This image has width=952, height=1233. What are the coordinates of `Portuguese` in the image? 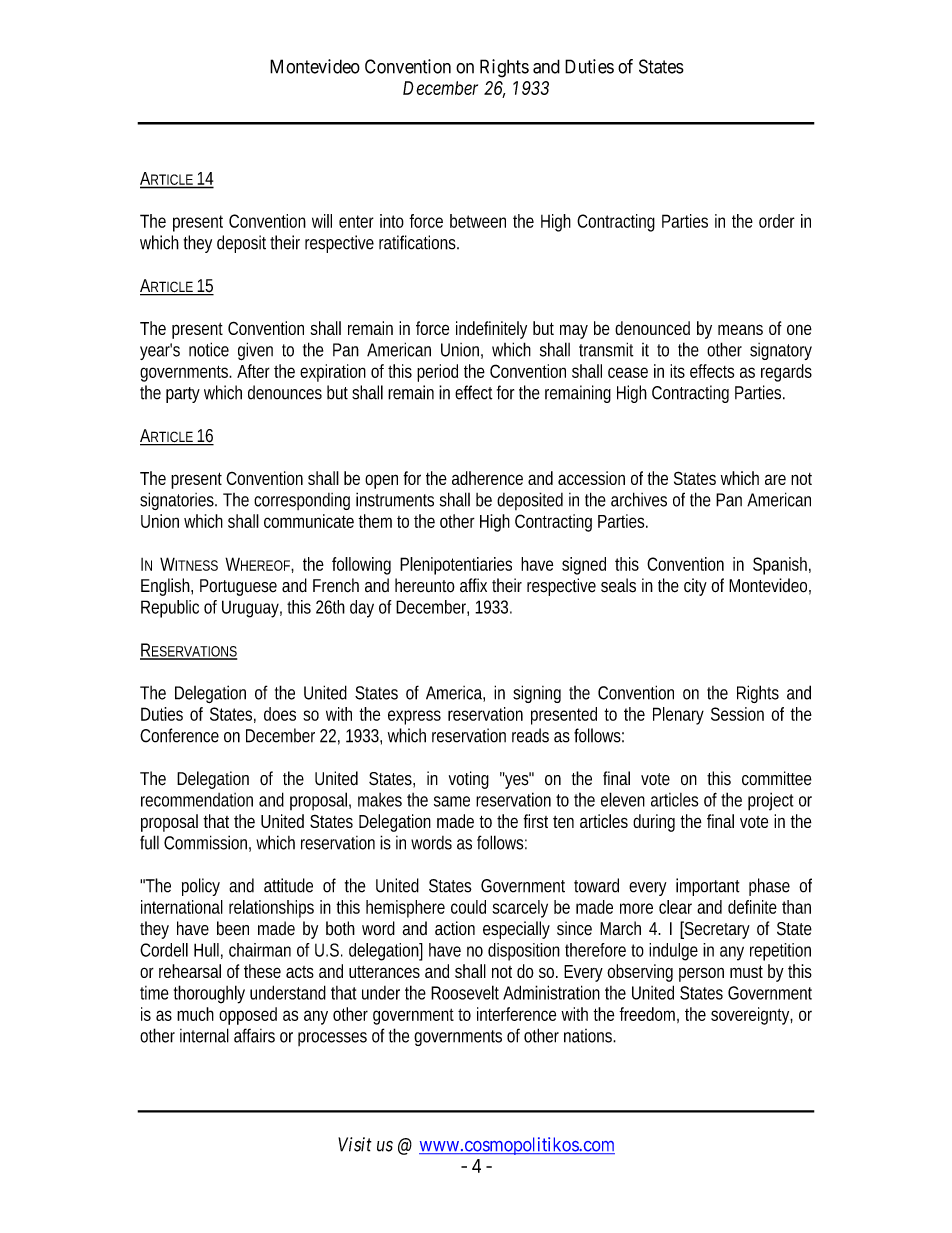 It's located at (238, 587).
